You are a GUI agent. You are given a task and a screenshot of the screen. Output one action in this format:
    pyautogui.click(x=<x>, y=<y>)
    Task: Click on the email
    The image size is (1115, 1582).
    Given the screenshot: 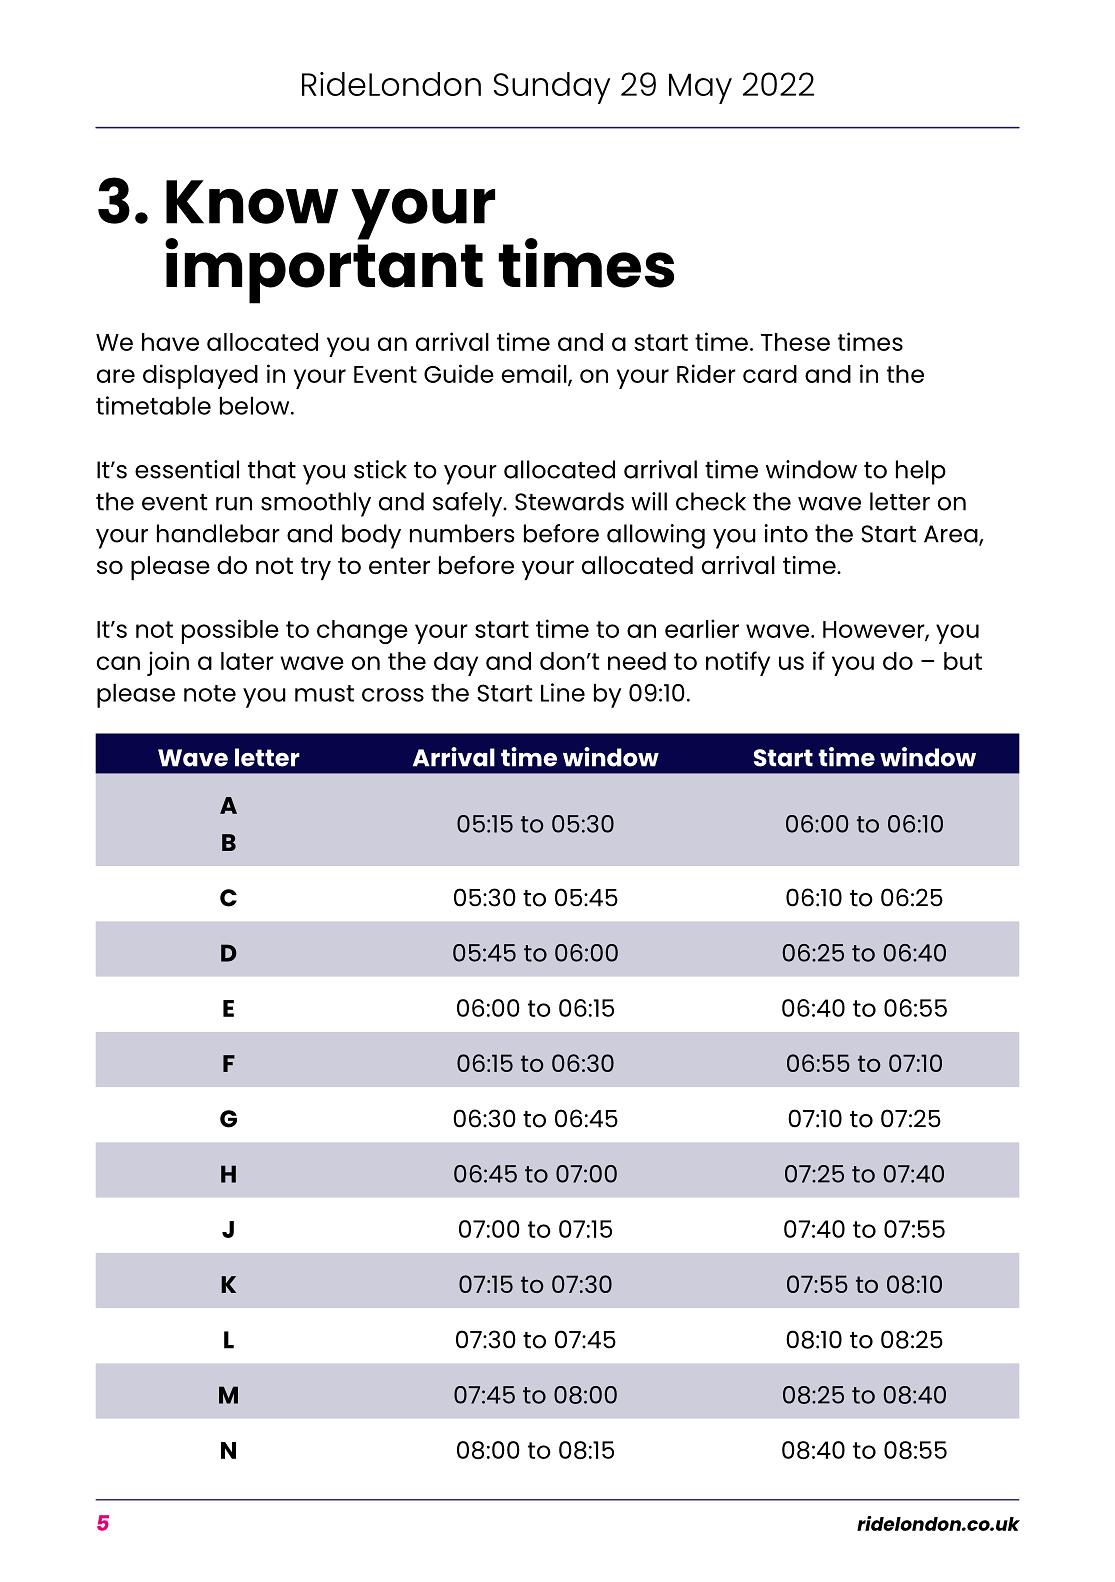 What is the action you would take?
    pyautogui.click(x=535, y=374)
